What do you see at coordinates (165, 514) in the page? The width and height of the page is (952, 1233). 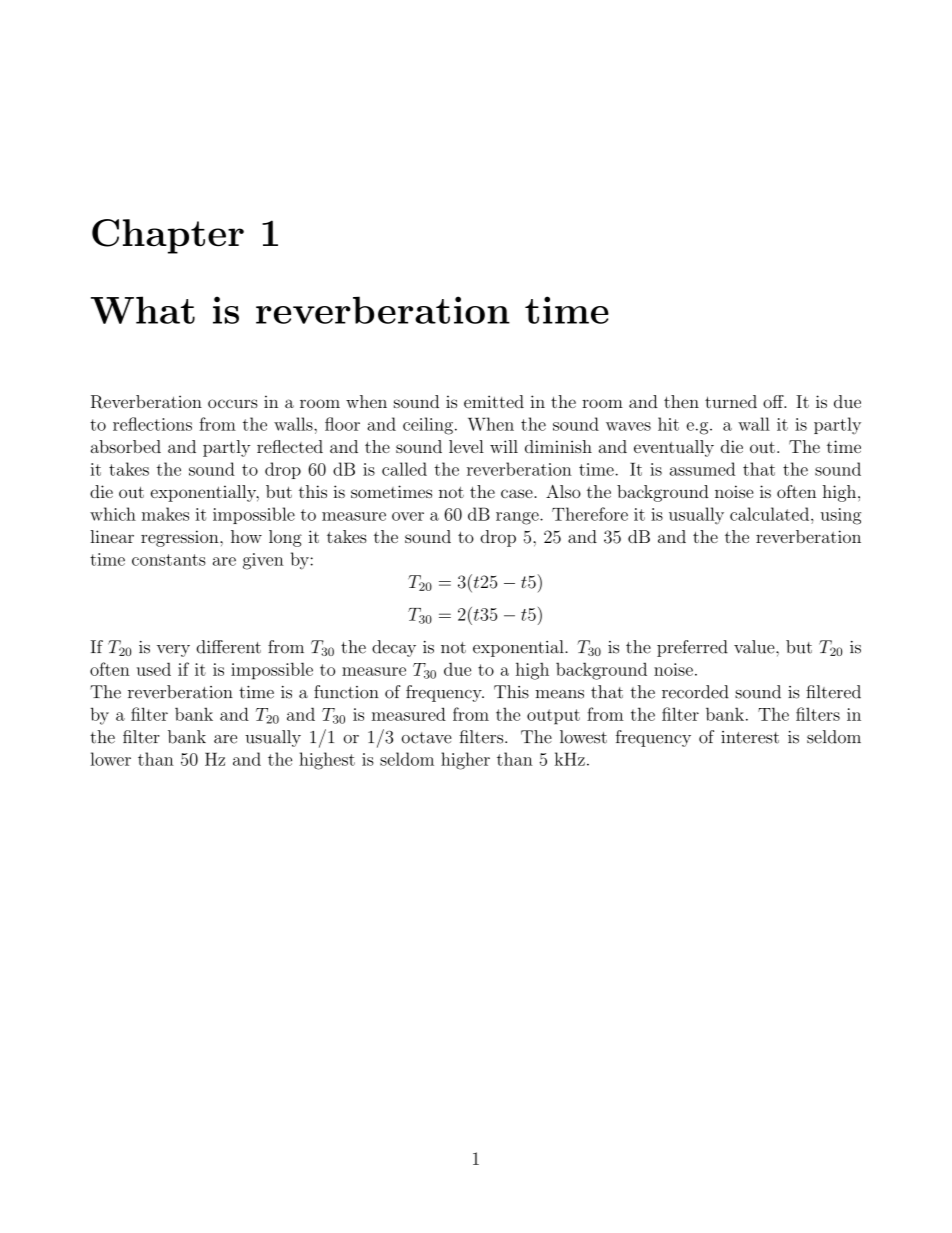 I see `makes` at bounding box center [165, 514].
